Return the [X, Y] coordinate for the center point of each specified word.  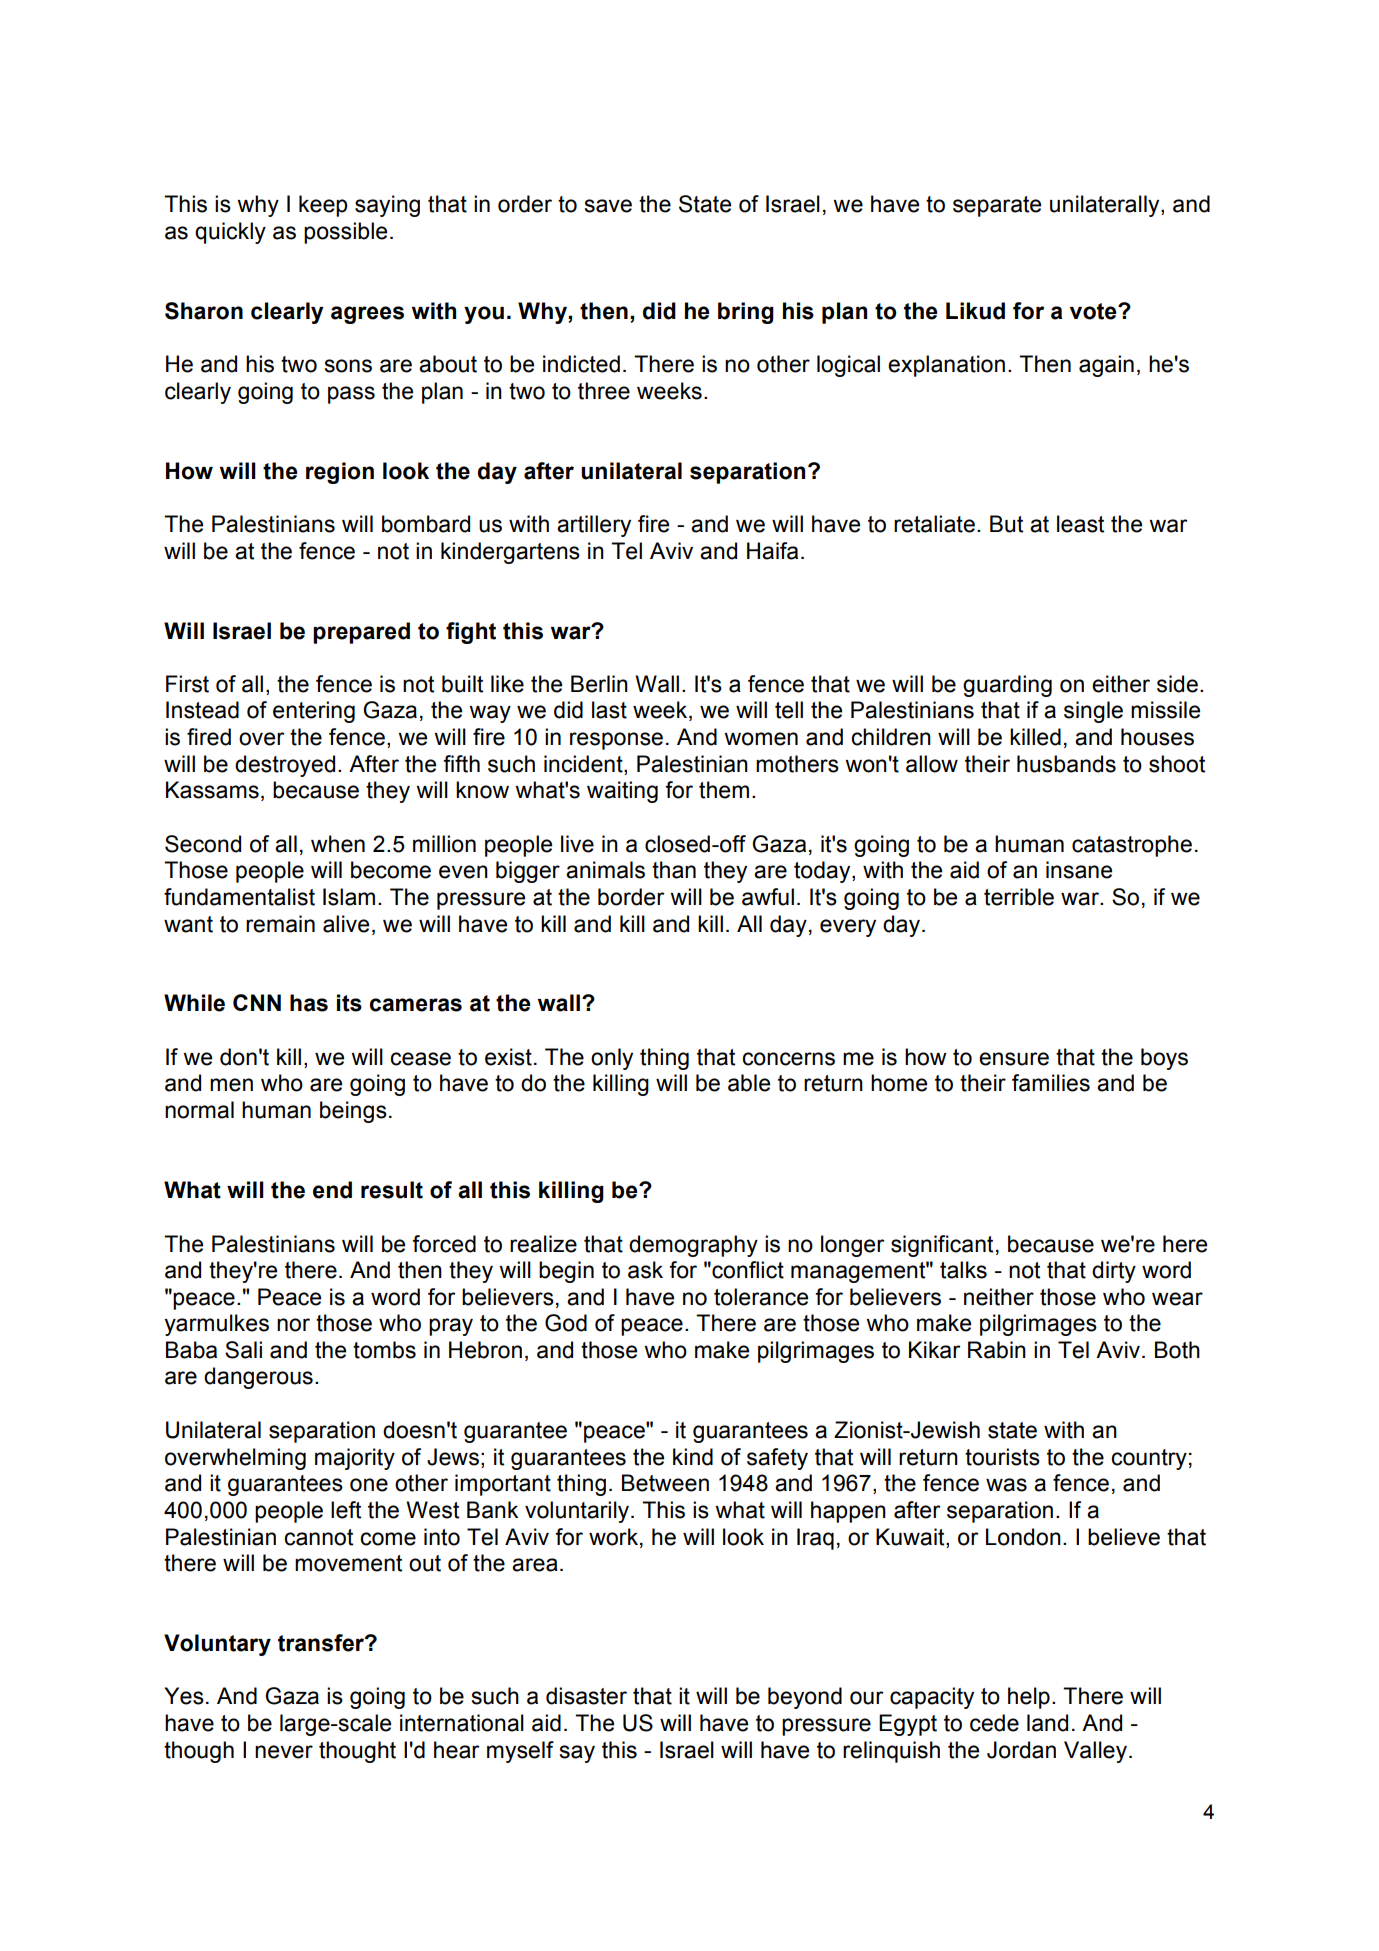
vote [1094, 311]
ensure [1014, 1059]
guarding [1007, 686]
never [284, 1752]
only [612, 1059]
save [608, 206]
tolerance [761, 1297]
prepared [361, 633]
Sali [243, 1350]
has [309, 1003]
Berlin [599, 684]
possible [345, 233]
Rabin [997, 1350]
